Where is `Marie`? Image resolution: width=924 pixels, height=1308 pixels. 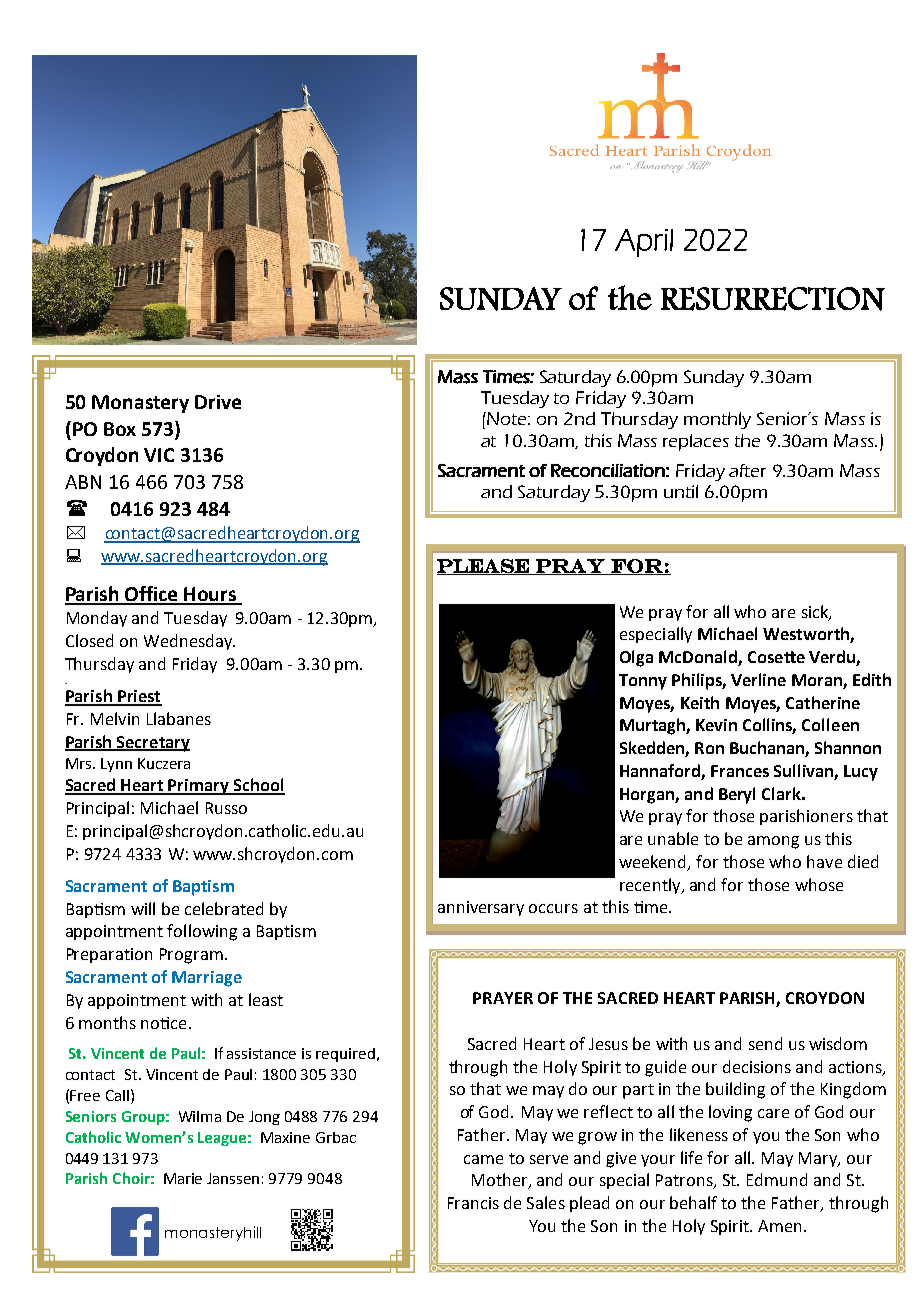
Marie is located at coordinates (183, 1178).
